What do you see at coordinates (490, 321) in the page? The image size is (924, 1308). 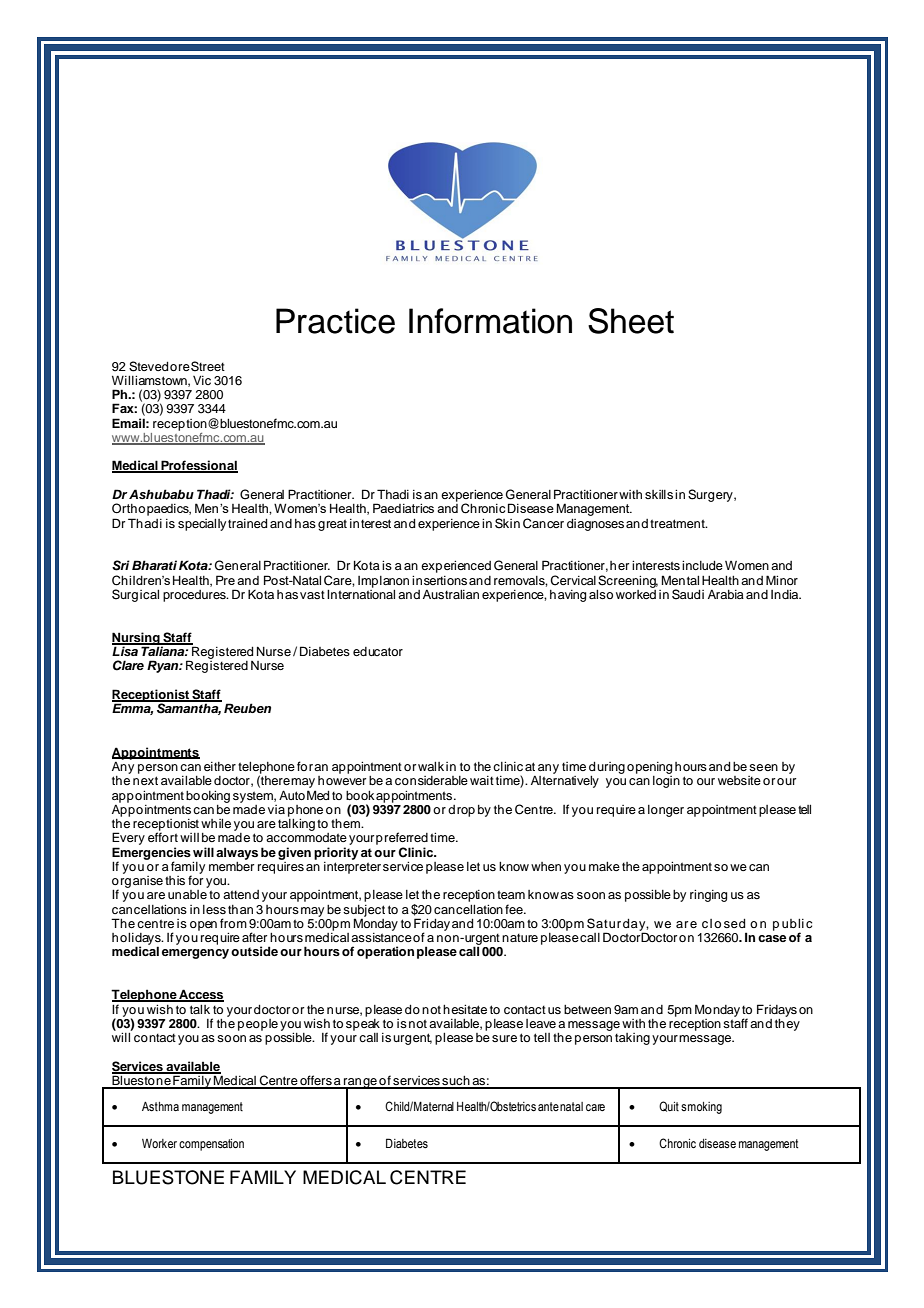 I see `Information` at bounding box center [490, 321].
